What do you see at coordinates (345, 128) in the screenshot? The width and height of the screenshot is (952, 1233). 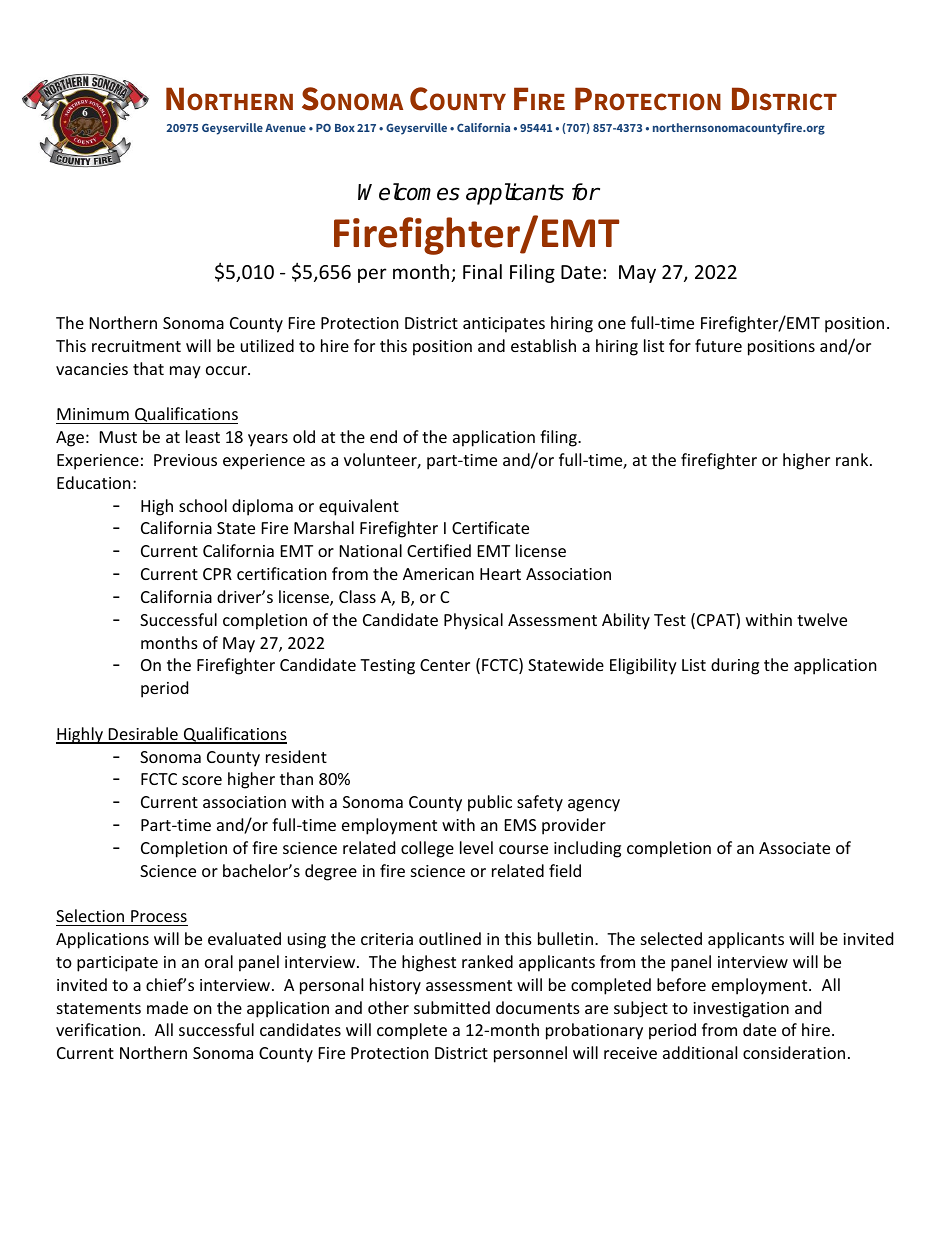 I see `Box` at bounding box center [345, 128].
